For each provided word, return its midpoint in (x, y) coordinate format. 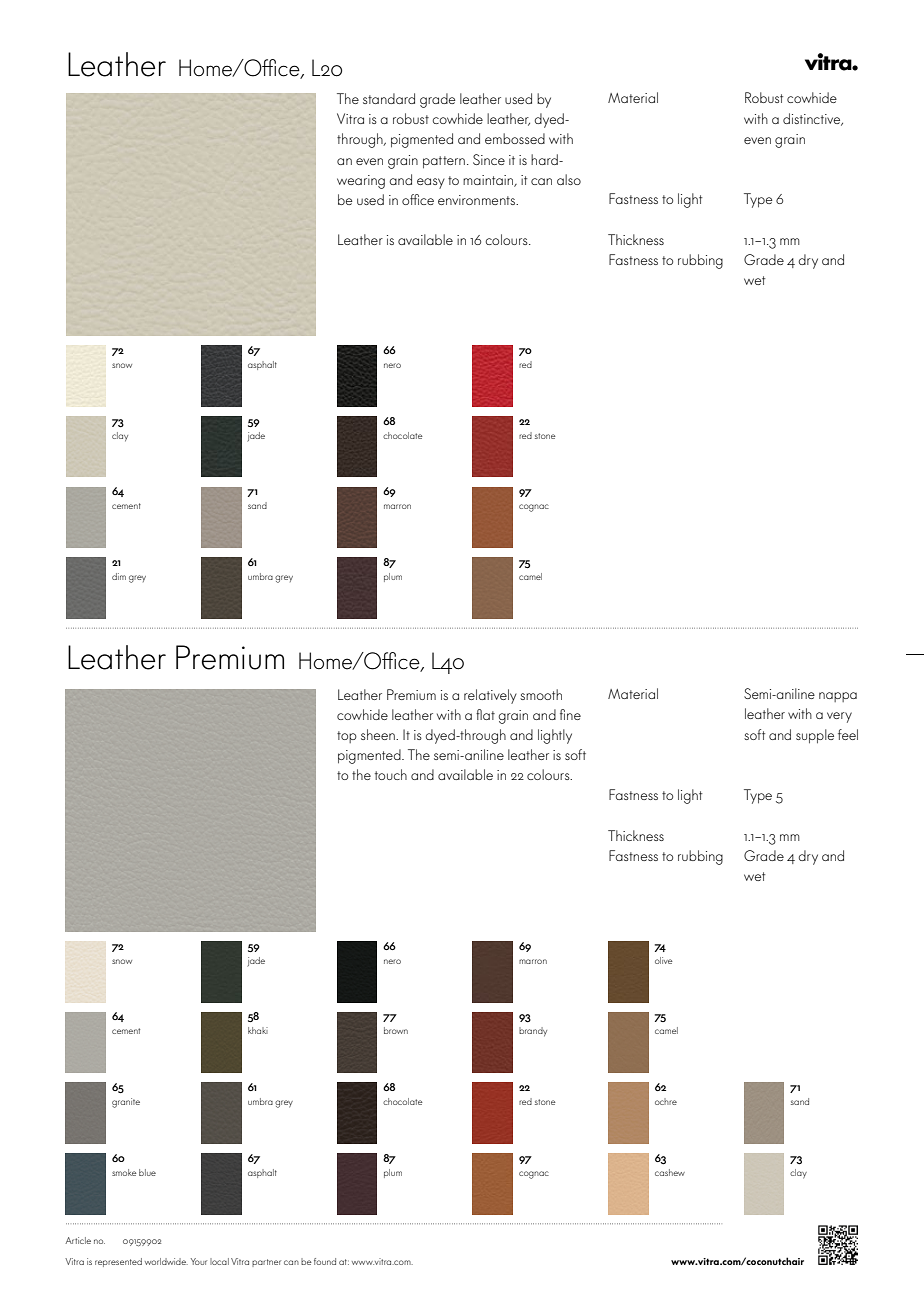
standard (389, 98)
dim (119, 576)
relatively (490, 696)
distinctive (813, 119)
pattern (444, 162)
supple (815, 736)
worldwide (166, 1261)
